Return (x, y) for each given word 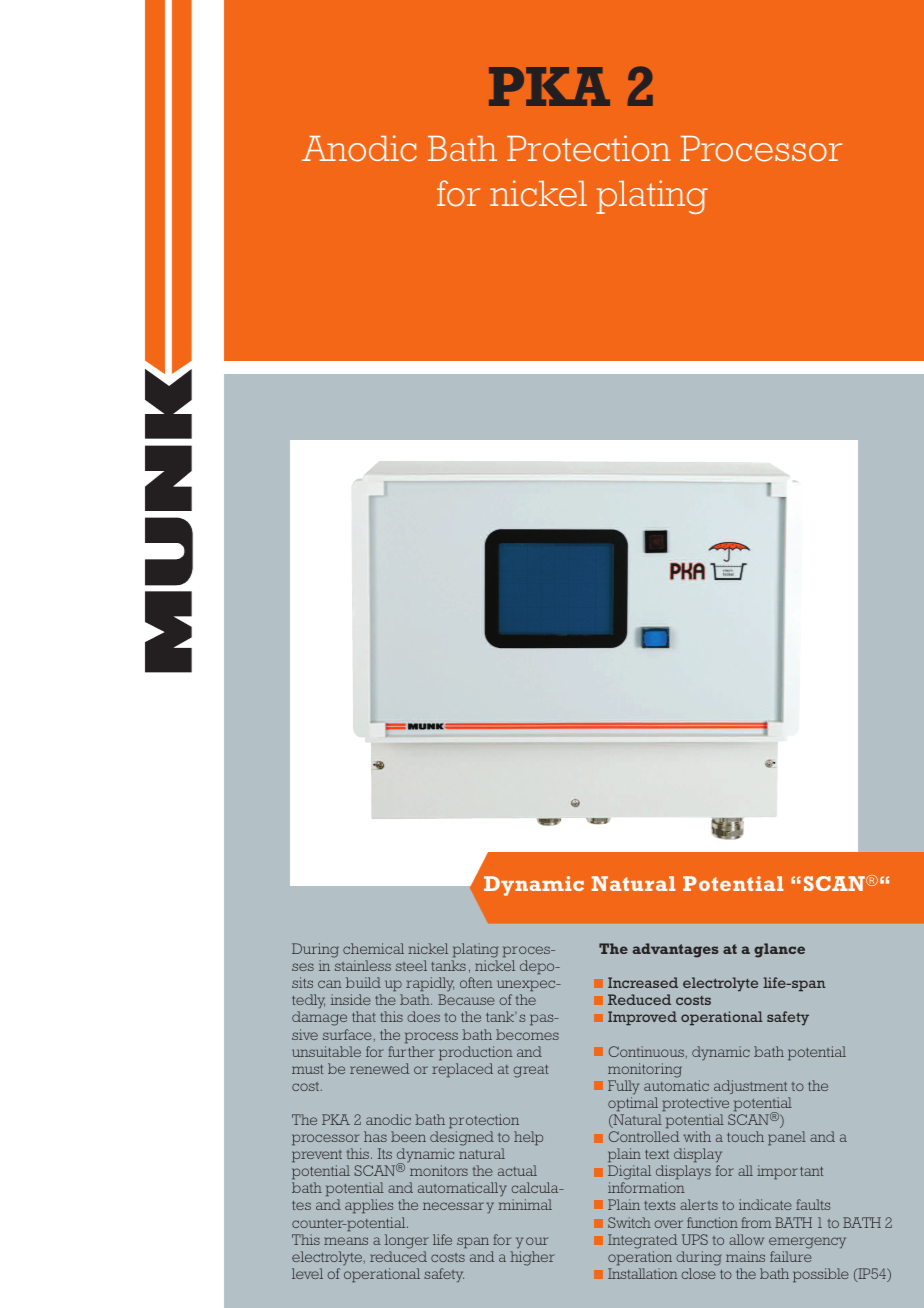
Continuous (648, 1052)
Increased (643, 982)
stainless (363, 965)
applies (369, 1206)
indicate (765, 1204)
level (307, 1273)
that (364, 1016)
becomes (527, 1034)
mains (745, 1256)
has (375, 1136)
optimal (633, 1104)
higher (532, 1258)
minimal (525, 1204)
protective (695, 1104)
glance (779, 950)
